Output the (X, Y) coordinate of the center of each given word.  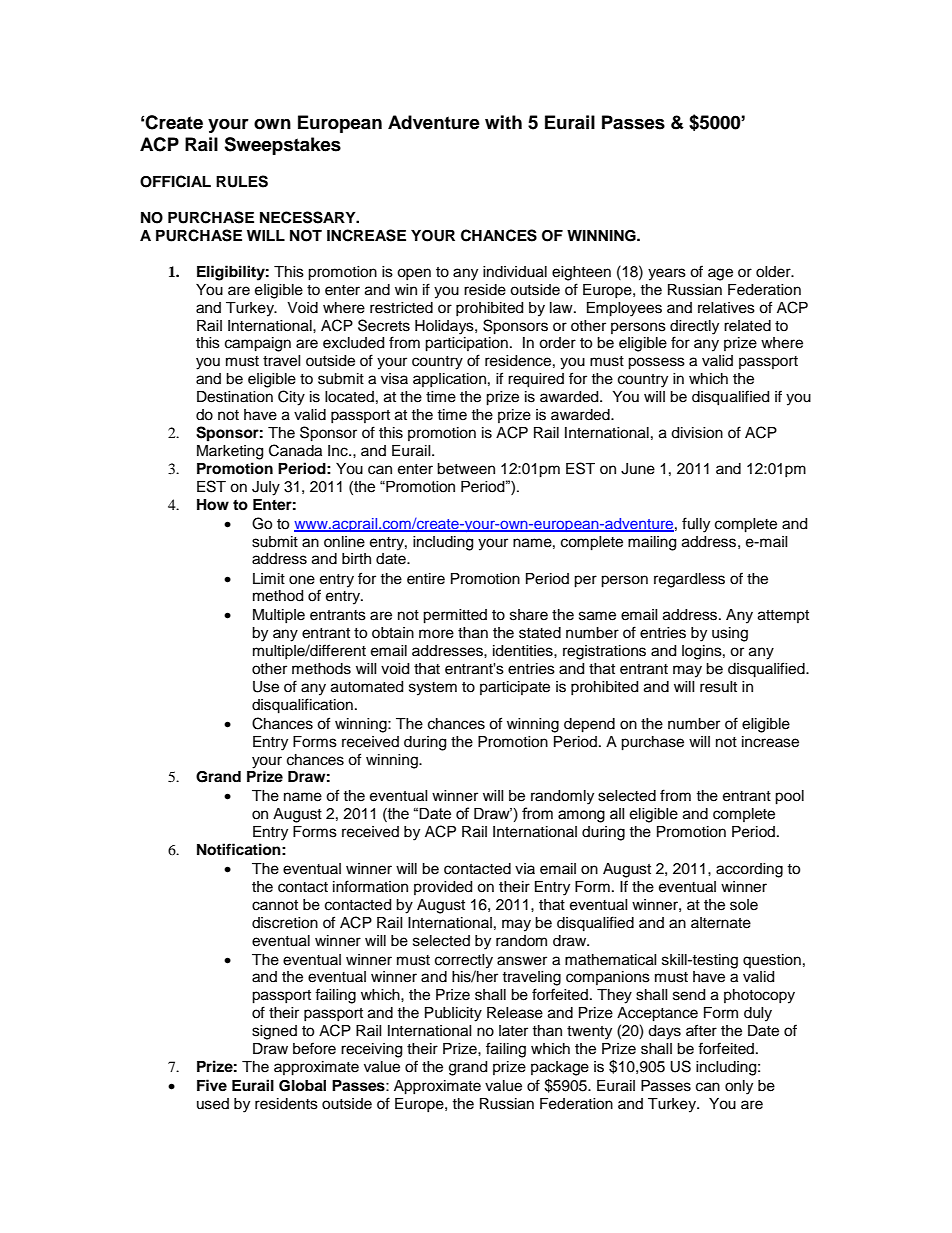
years (667, 274)
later (513, 1031)
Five (212, 1085)
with (503, 122)
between (466, 469)
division (697, 433)
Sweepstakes (282, 146)
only (739, 1087)
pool (789, 797)
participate (515, 688)
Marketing (230, 452)
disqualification (302, 706)
